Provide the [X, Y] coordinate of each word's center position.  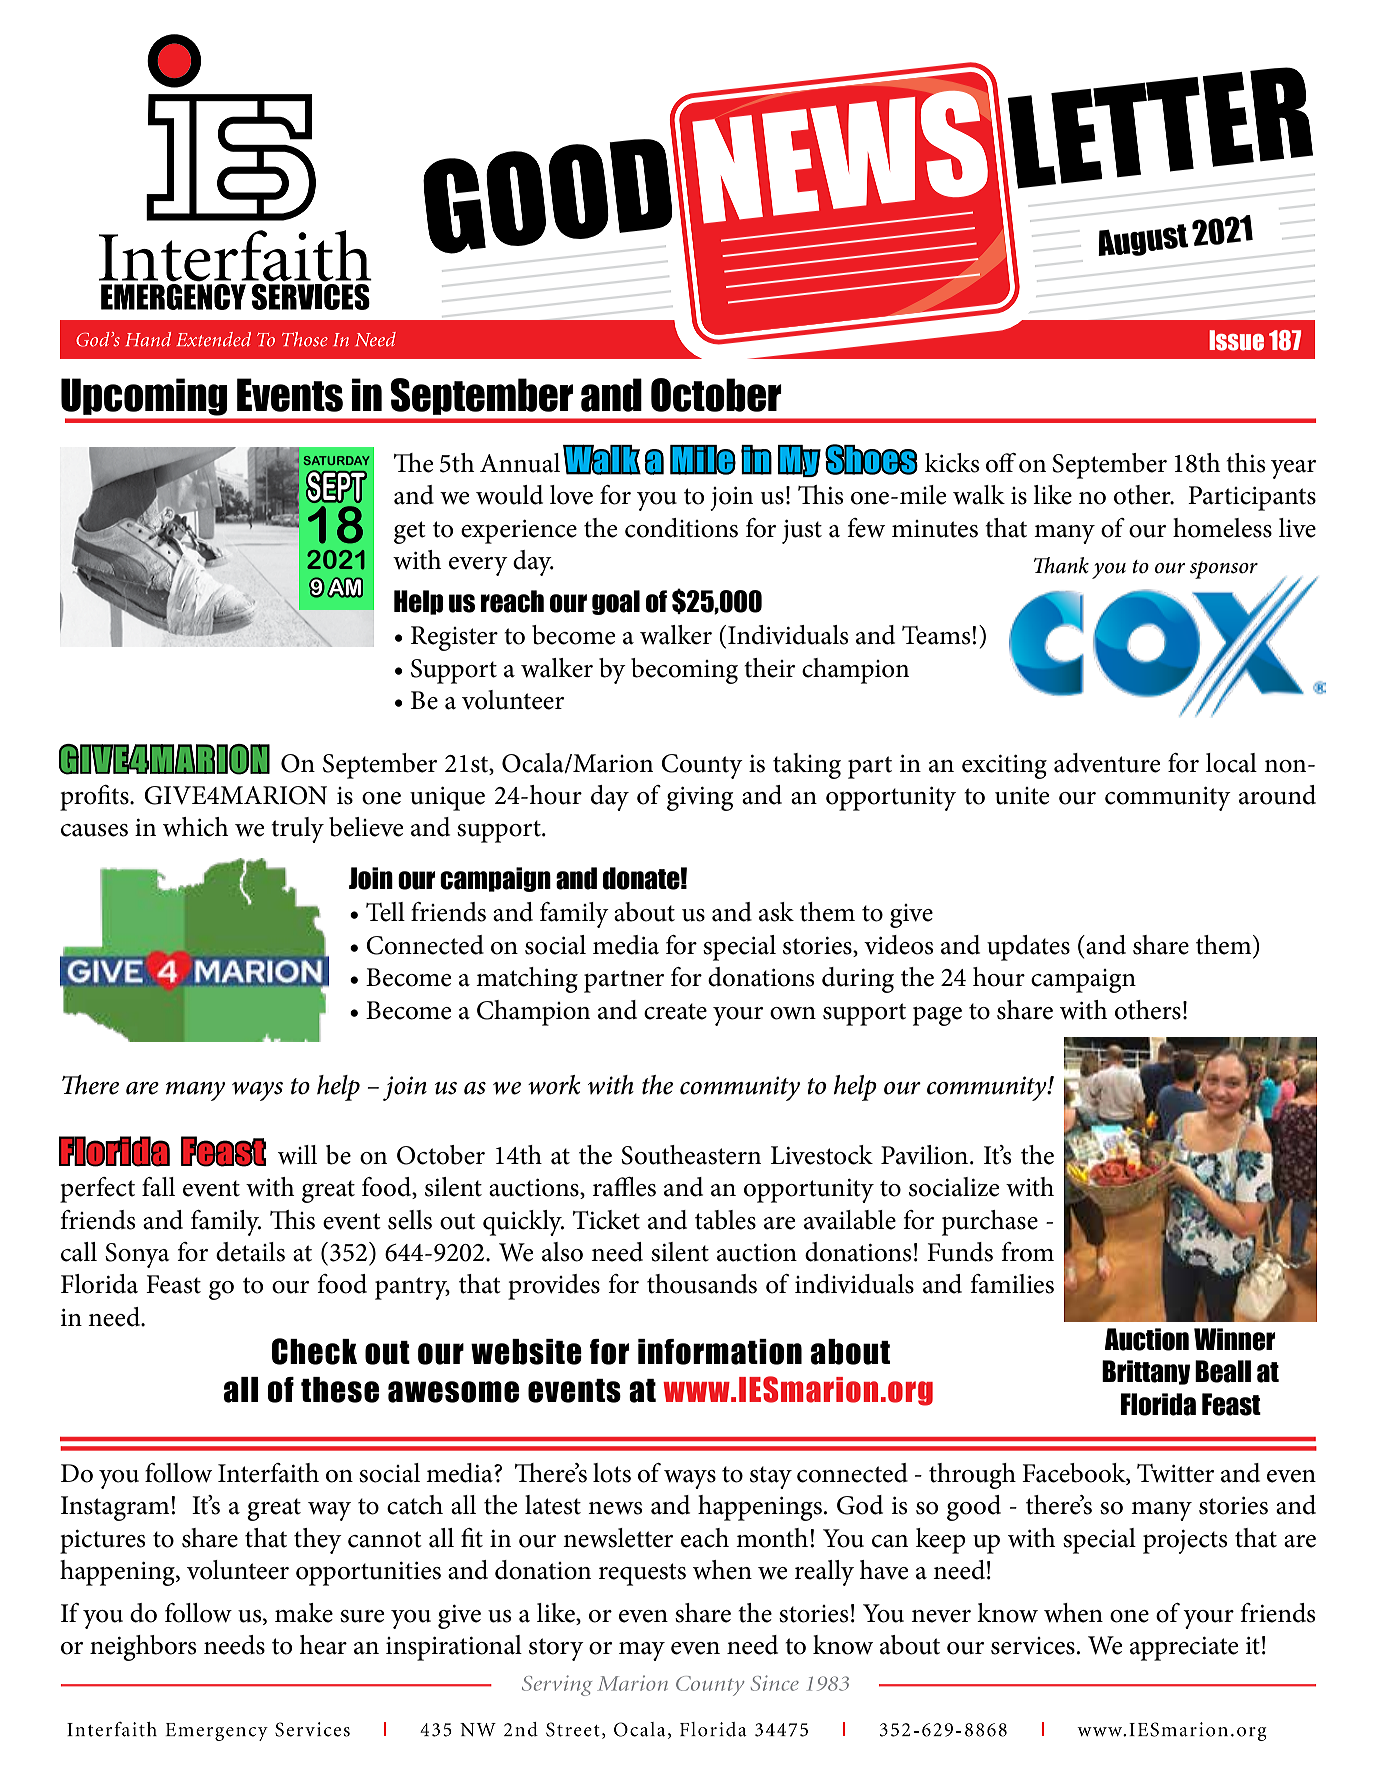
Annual [520, 463]
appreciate [1184, 1649]
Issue [1236, 340]
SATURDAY [336, 460]
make [304, 1613]
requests [642, 1574]
